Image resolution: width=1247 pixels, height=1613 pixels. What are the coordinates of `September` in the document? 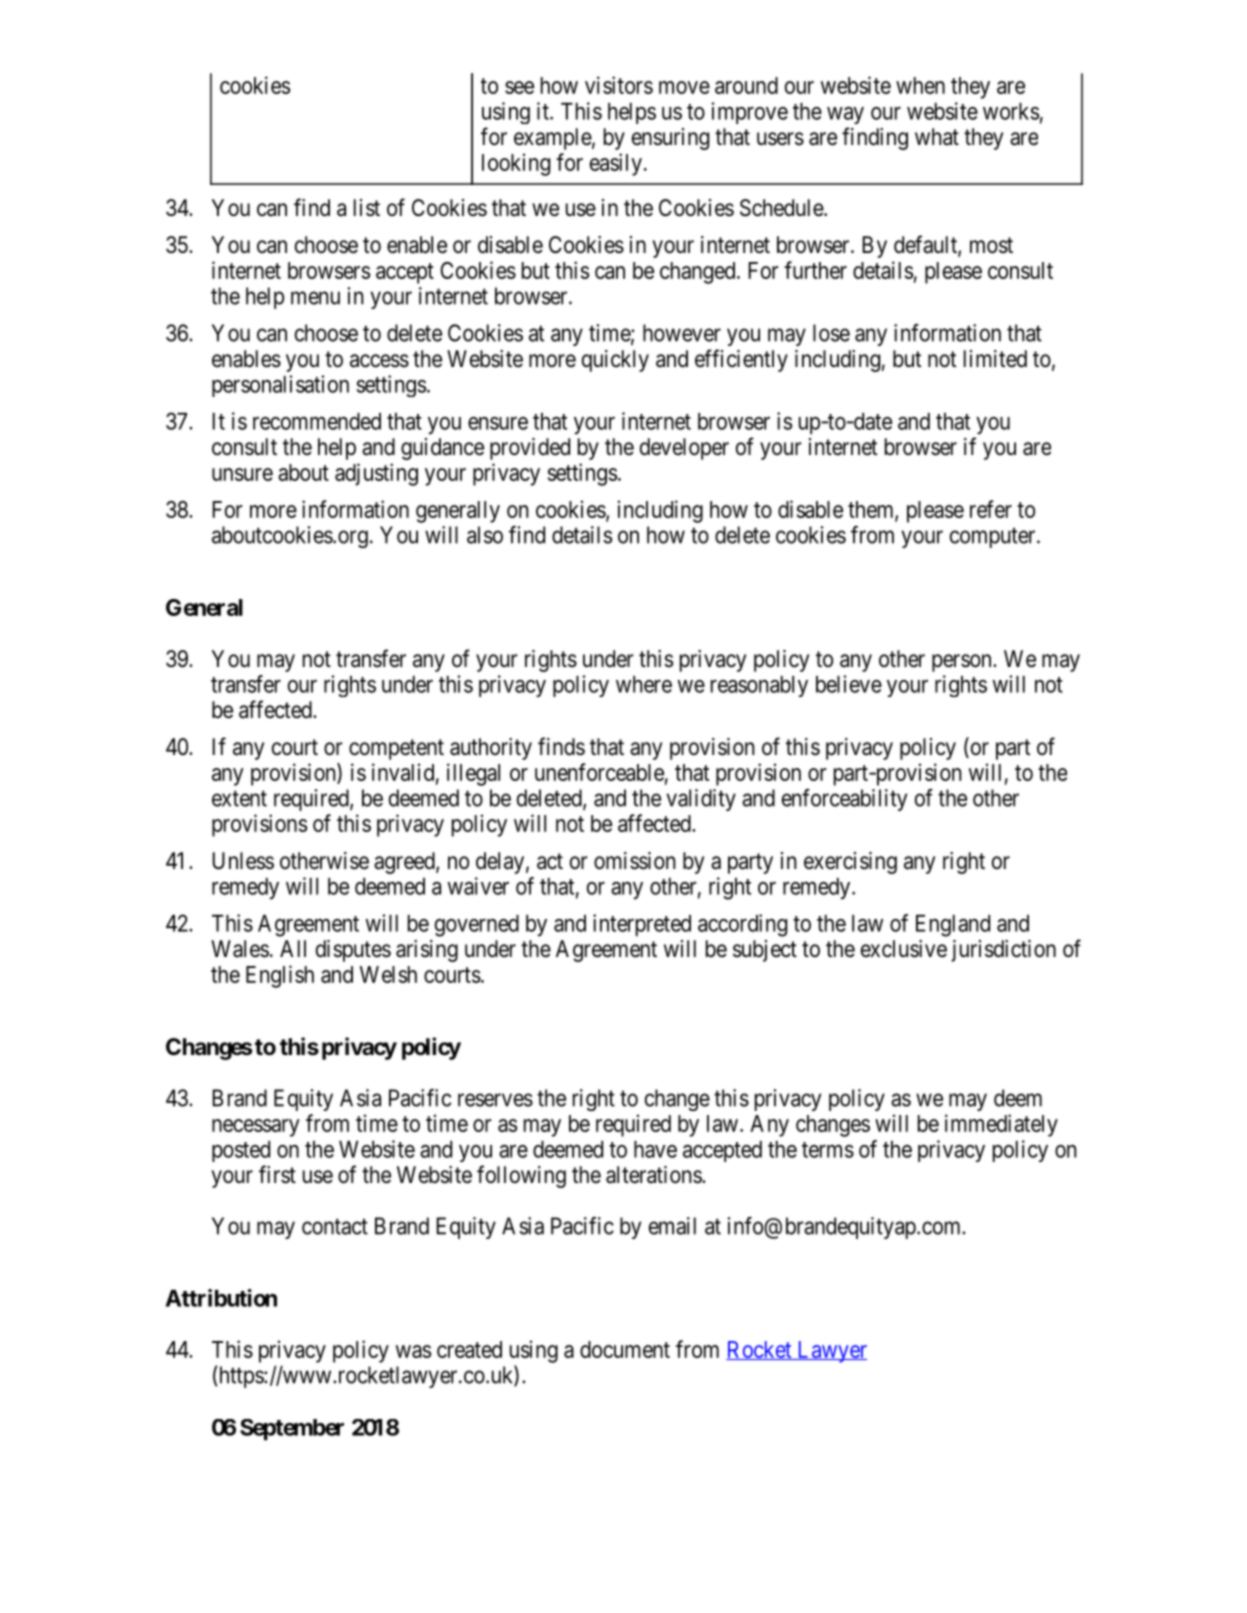 It's located at (292, 1429).
